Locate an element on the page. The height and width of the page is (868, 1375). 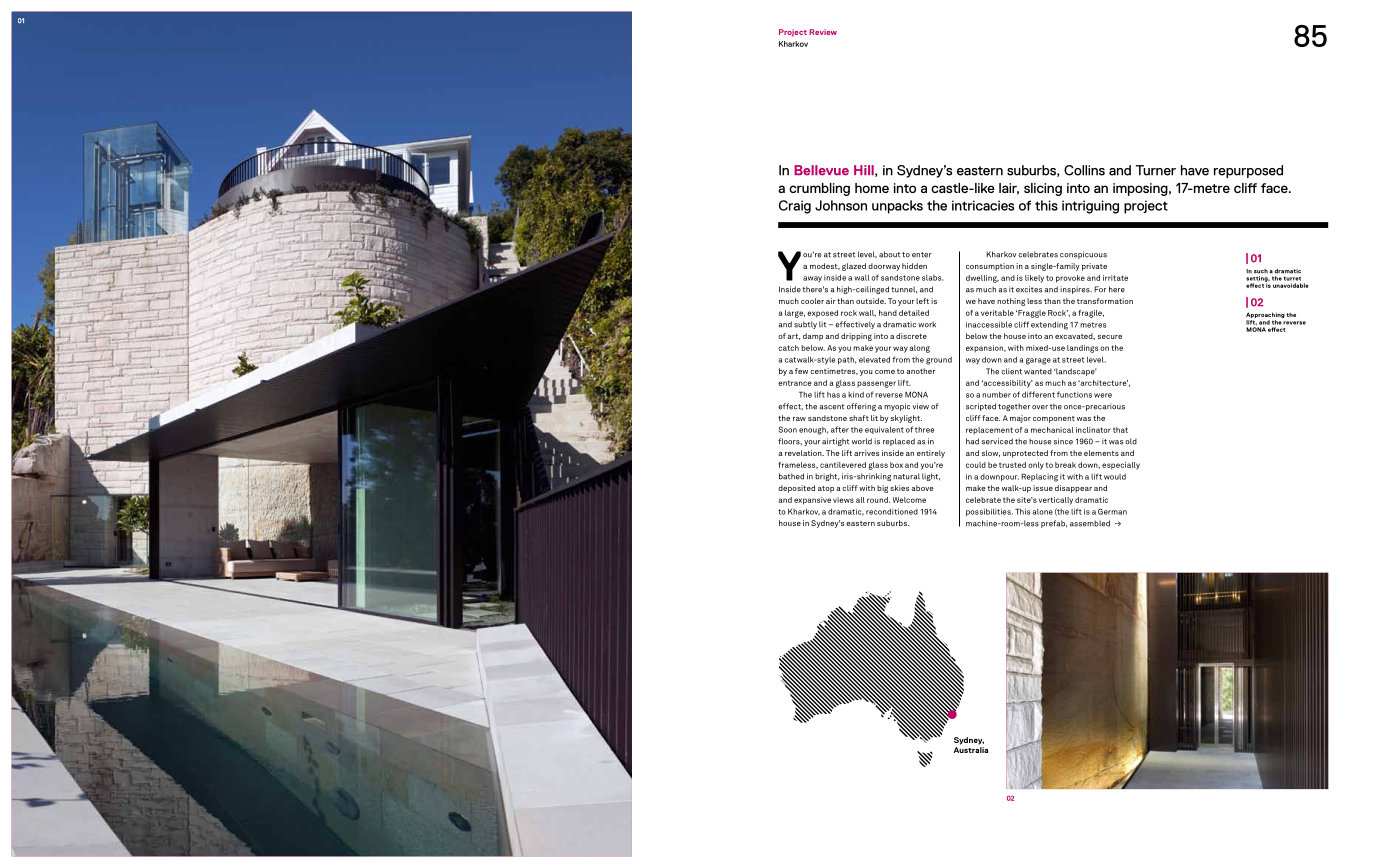
expansive is located at coordinates (812, 501).
